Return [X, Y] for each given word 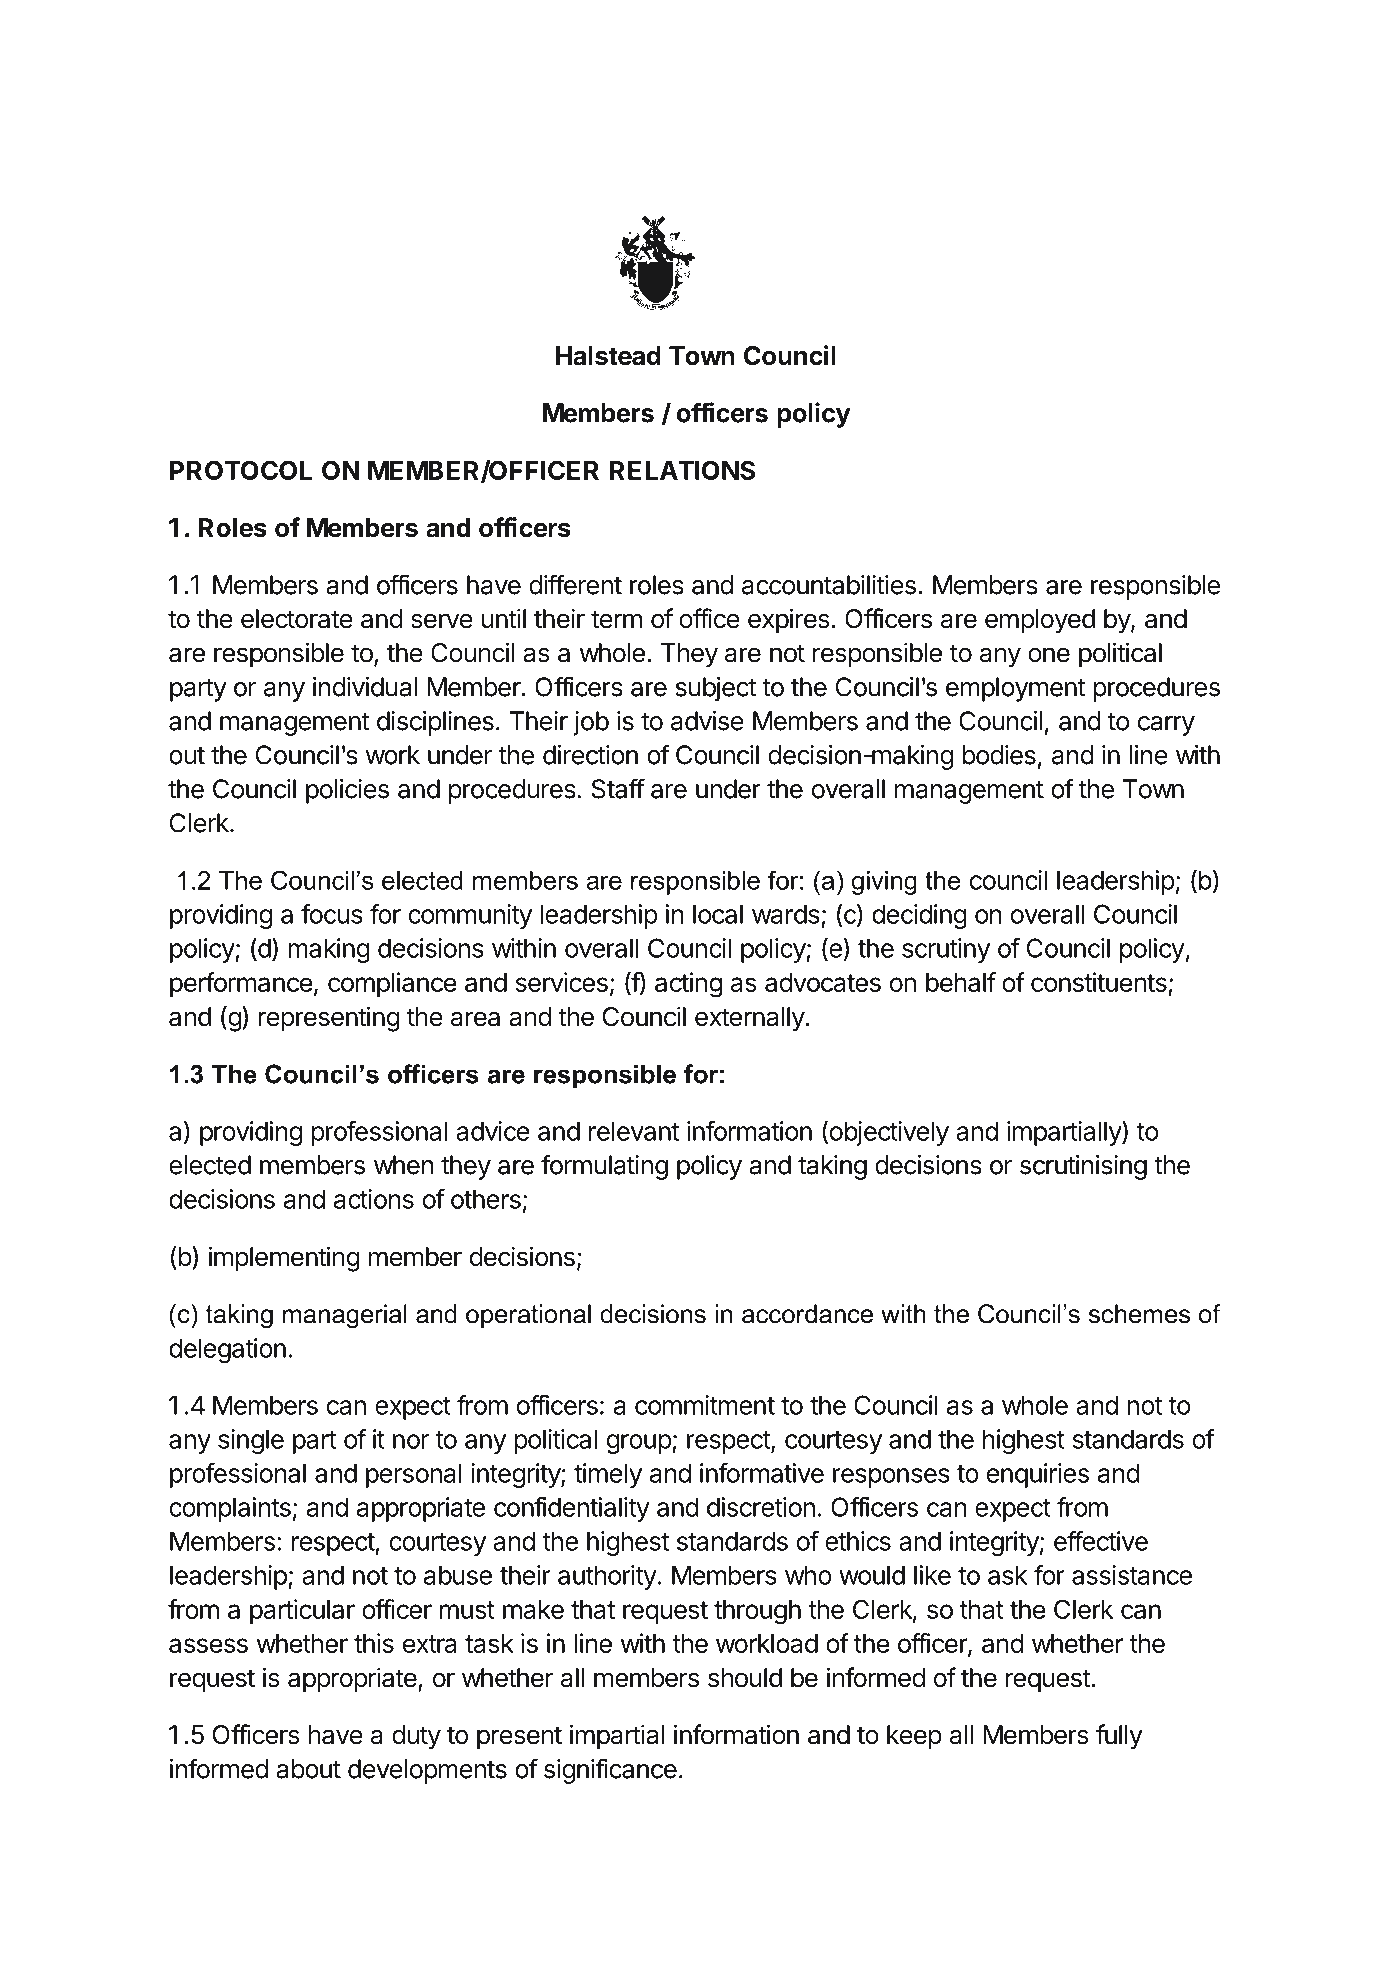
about [308, 1769]
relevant [634, 1131]
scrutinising [1083, 1167]
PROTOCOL [241, 470]
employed [1040, 621]
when [404, 1165]
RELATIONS [682, 470]
